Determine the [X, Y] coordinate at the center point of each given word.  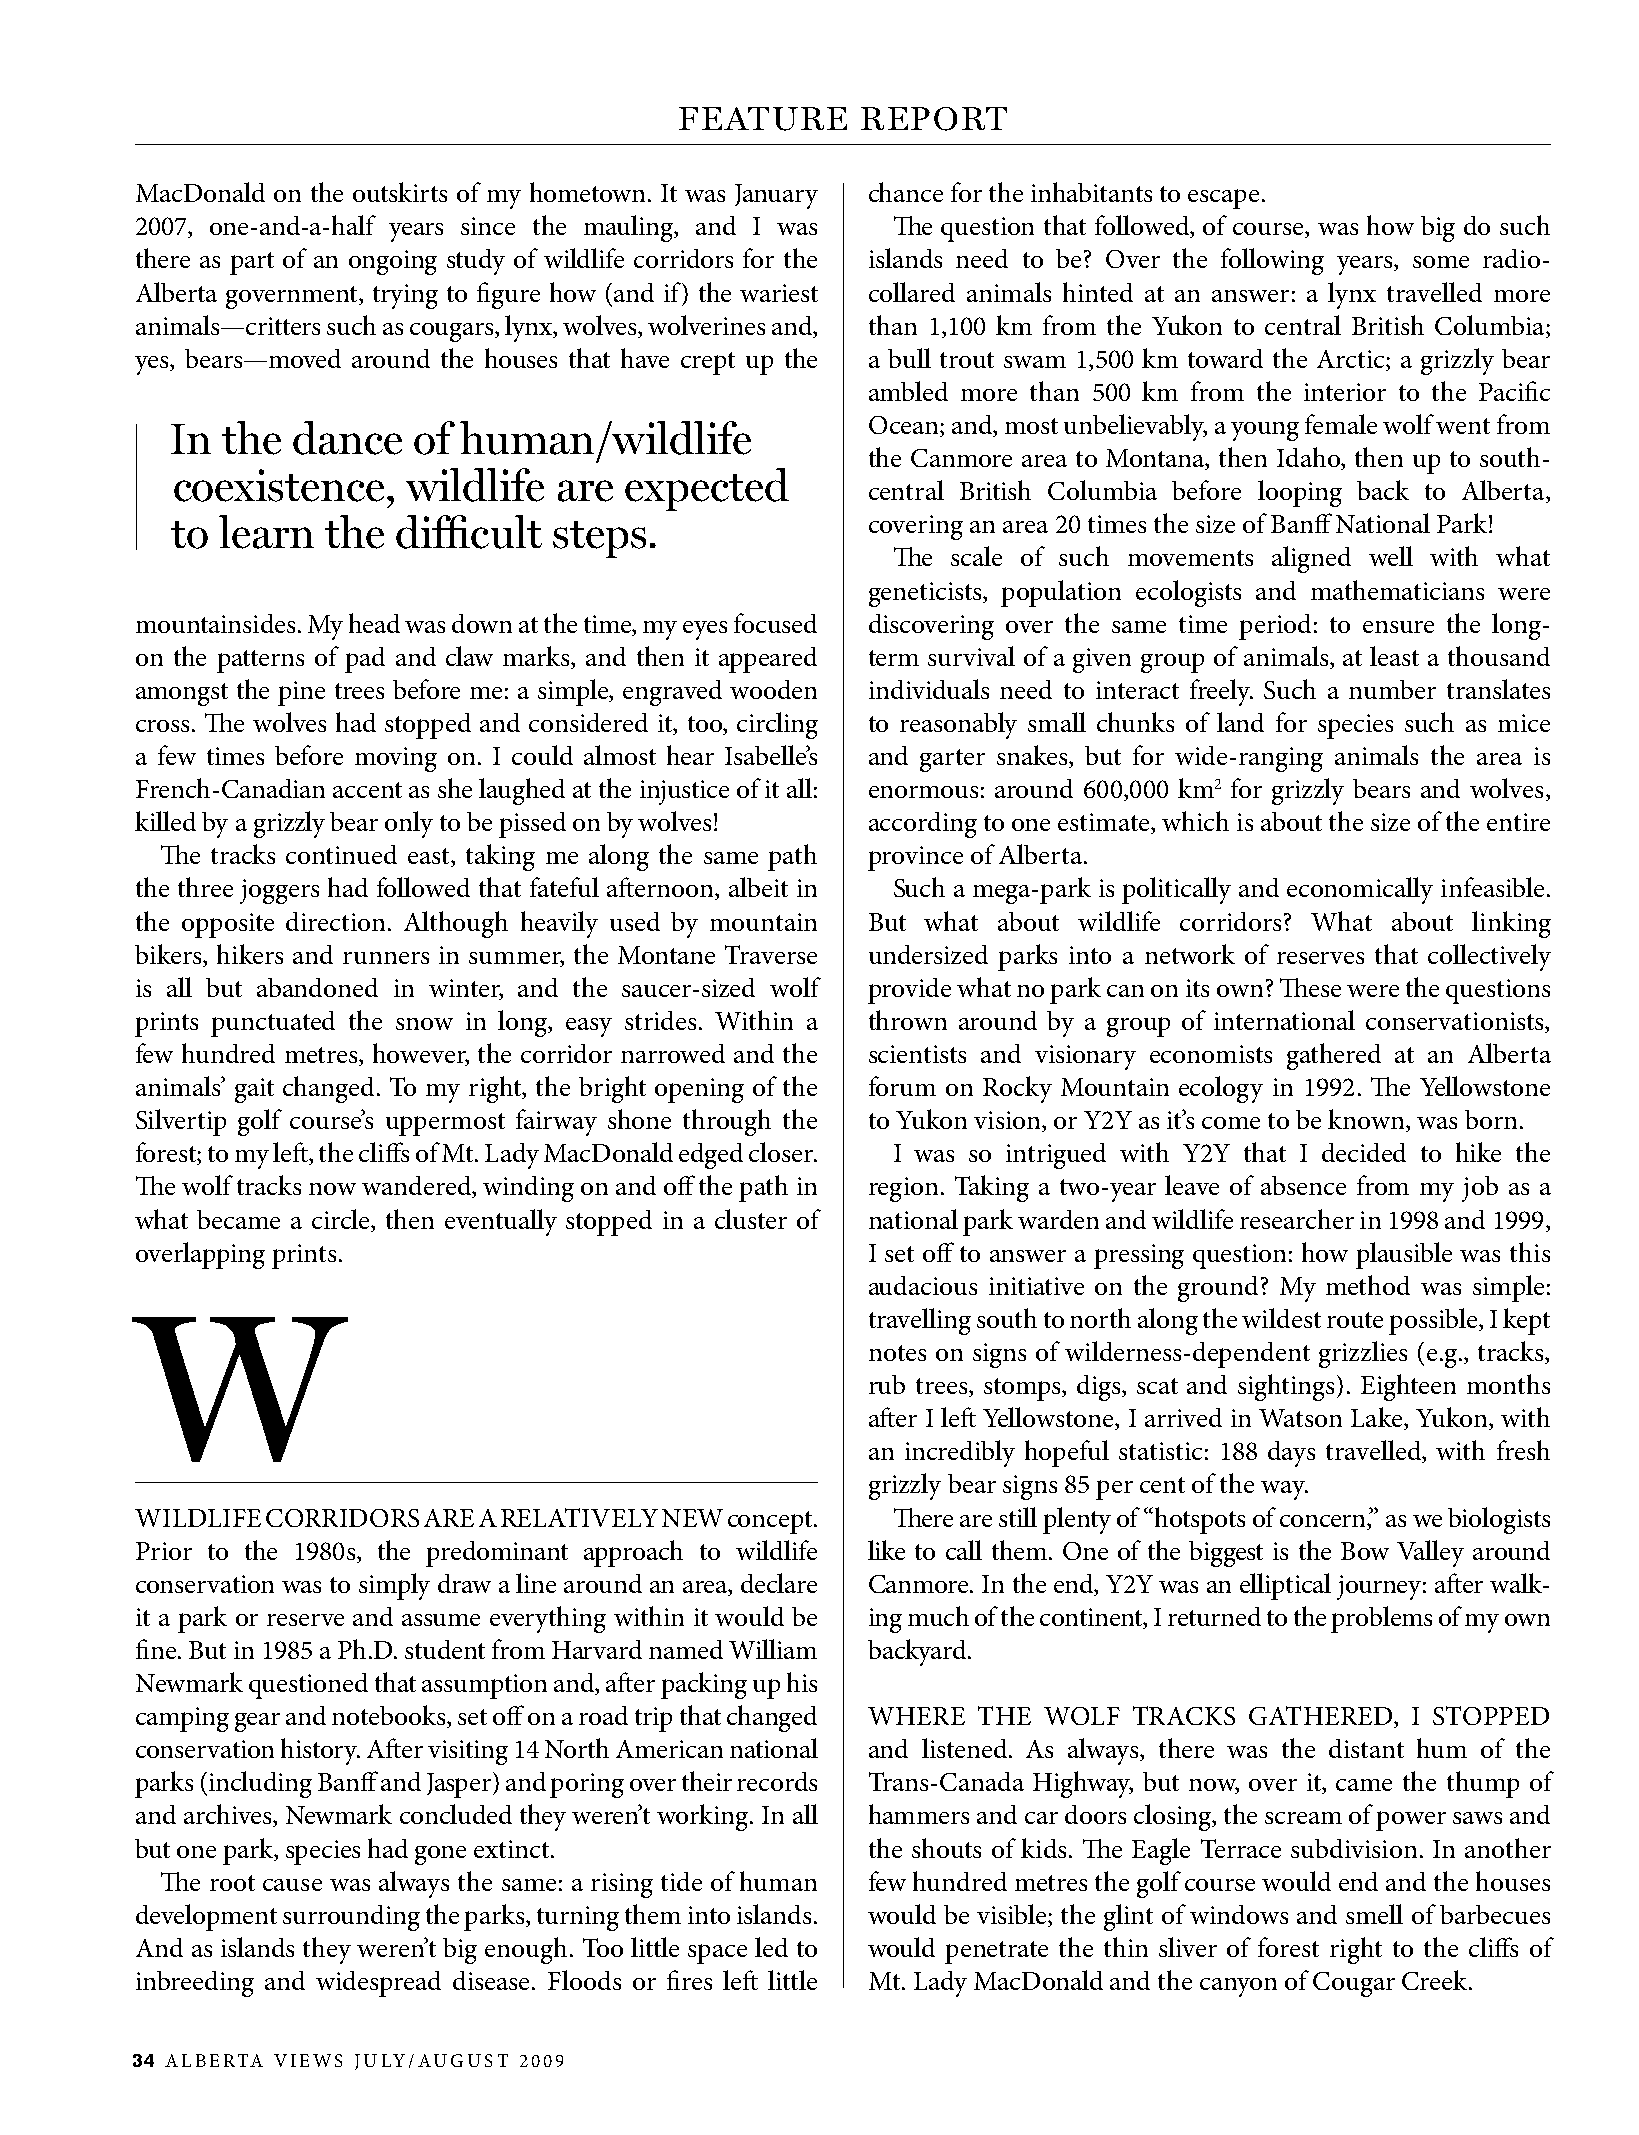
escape [1223, 199]
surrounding [351, 1918]
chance [906, 192]
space [717, 1954]
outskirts [400, 192]
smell [1374, 1914]
